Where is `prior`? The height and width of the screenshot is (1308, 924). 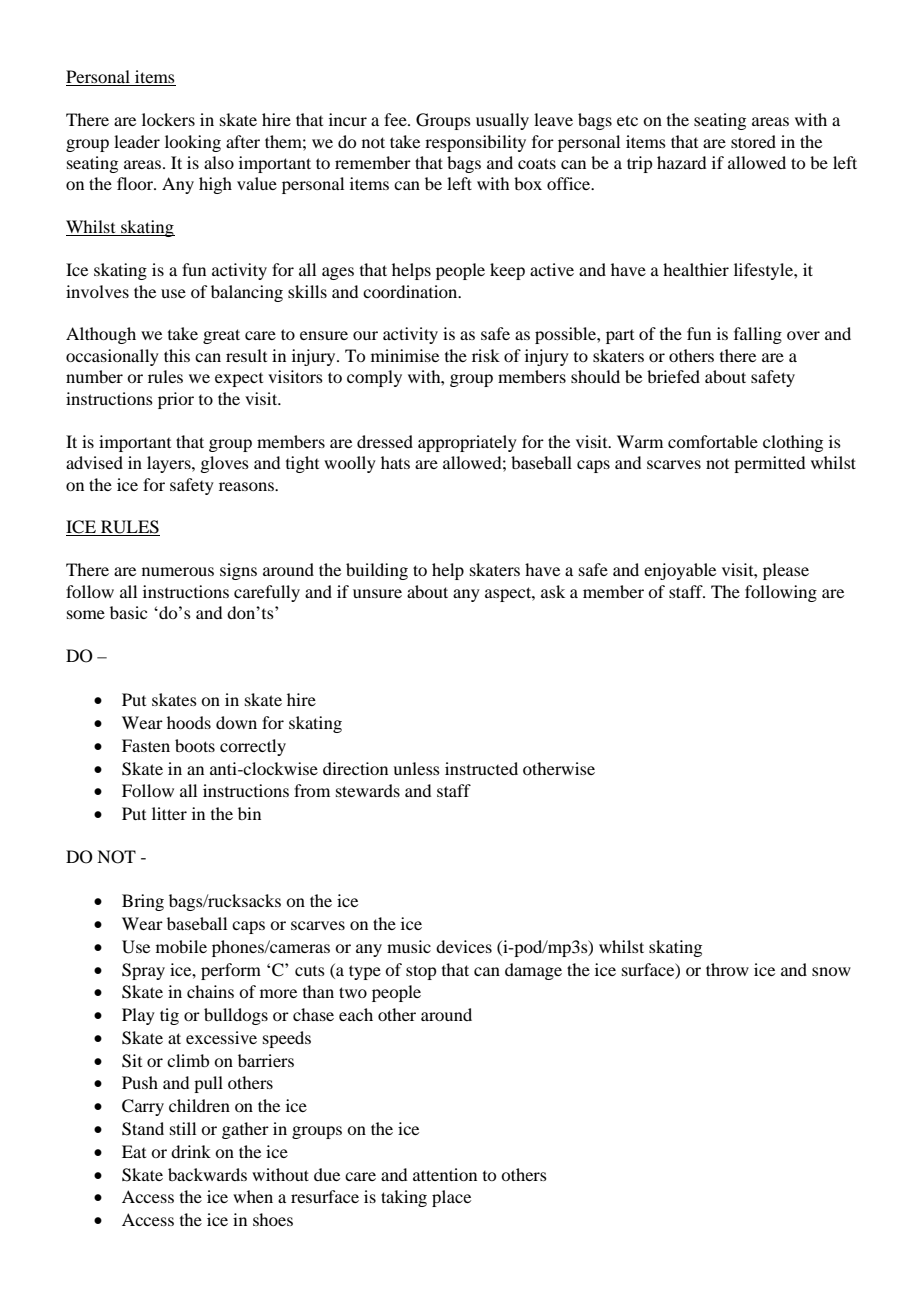
prior is located at coordinates (176, 400).
